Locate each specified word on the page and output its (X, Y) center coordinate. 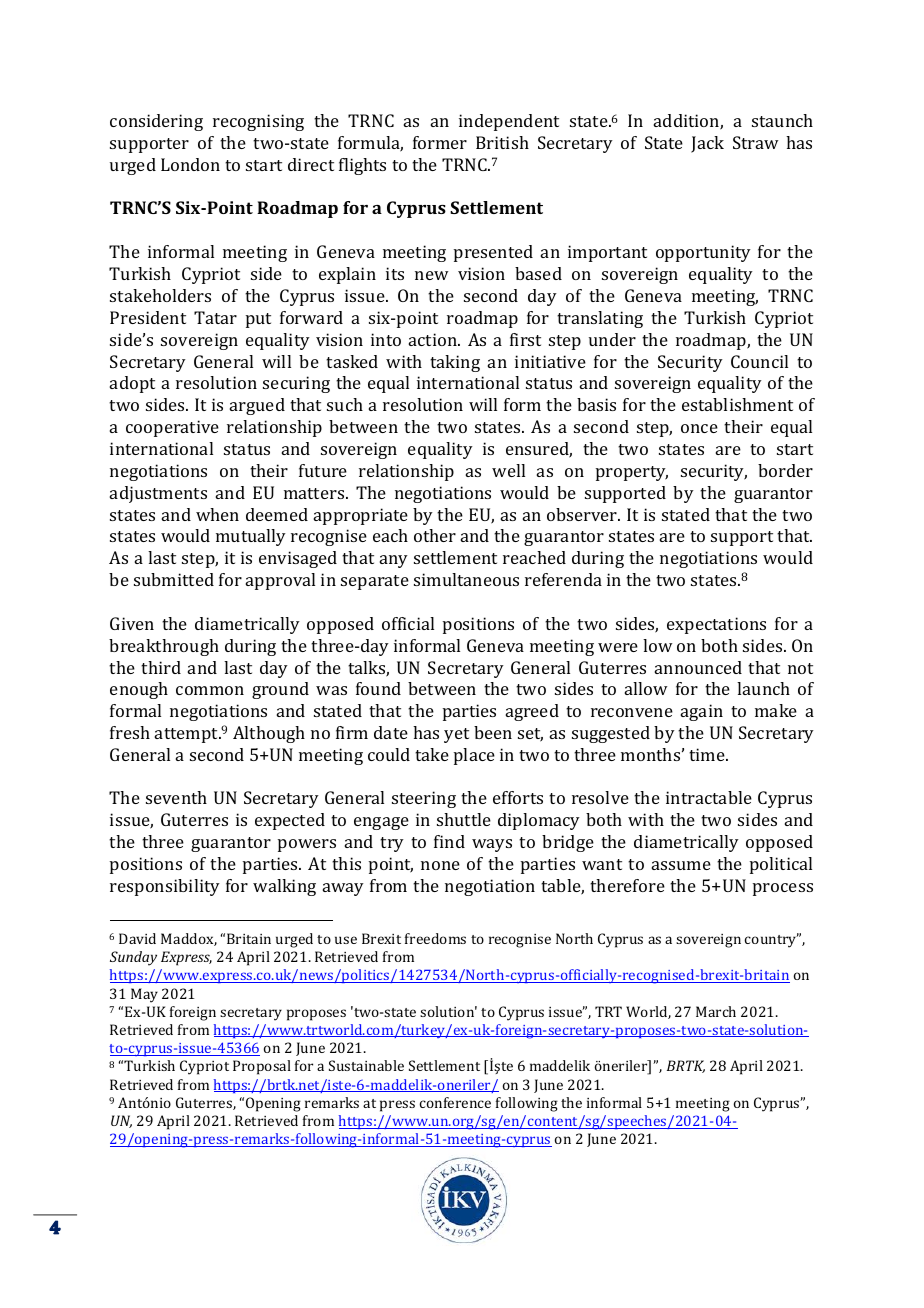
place (474, 756)
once (699, 428)
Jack (707, 144)
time (708, 754)
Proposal (262, 1067)
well (508, 470)
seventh (176, 797)
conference (455, 1102)
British (502, 142)
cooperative (172, 428)
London (190, 164)
